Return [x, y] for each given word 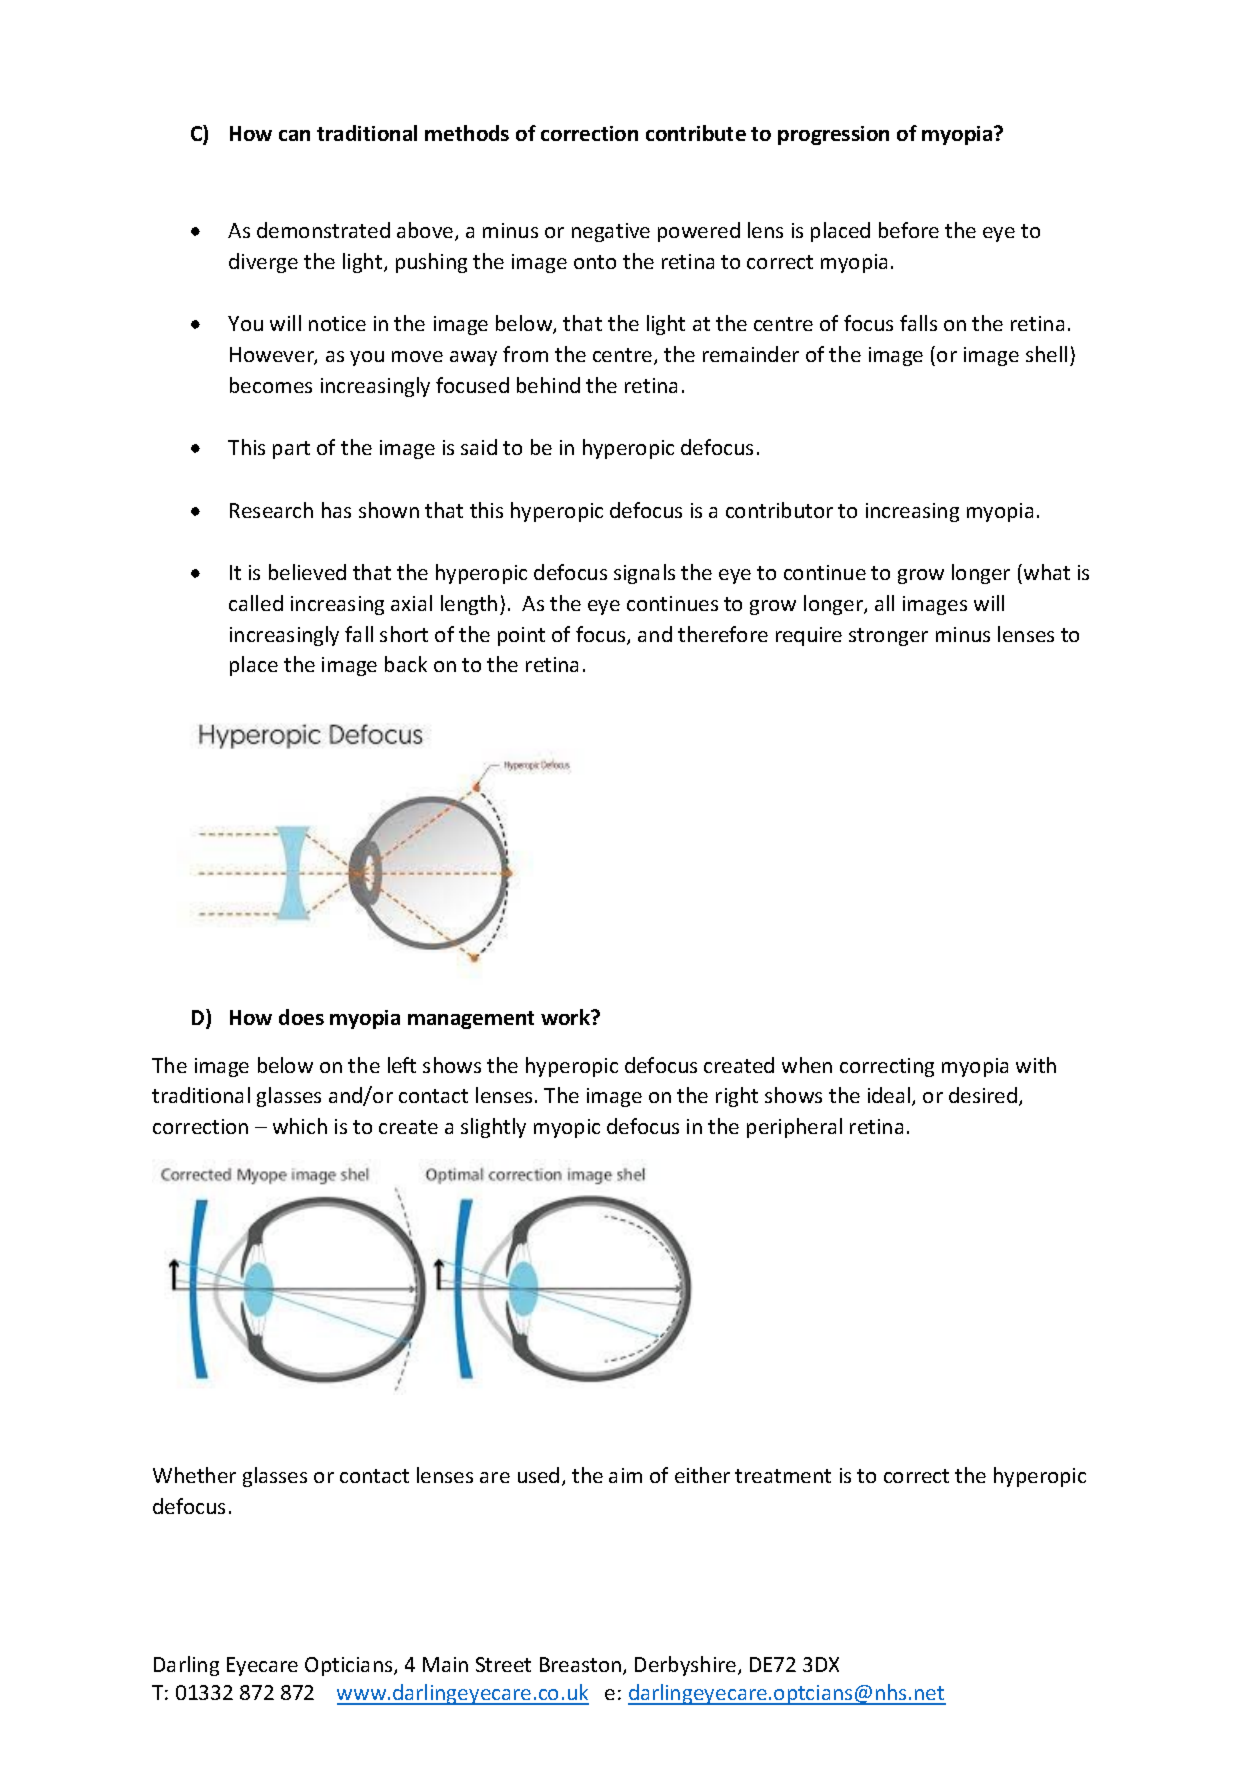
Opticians [350, 1666]
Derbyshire [687, 1666]
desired [984, 1096]
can [294, 135]
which [300, 1126]
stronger [888, 637]
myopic [567, 1128]
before [909, 230]
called [256, 603]
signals [644, 574]
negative [611, 232]
